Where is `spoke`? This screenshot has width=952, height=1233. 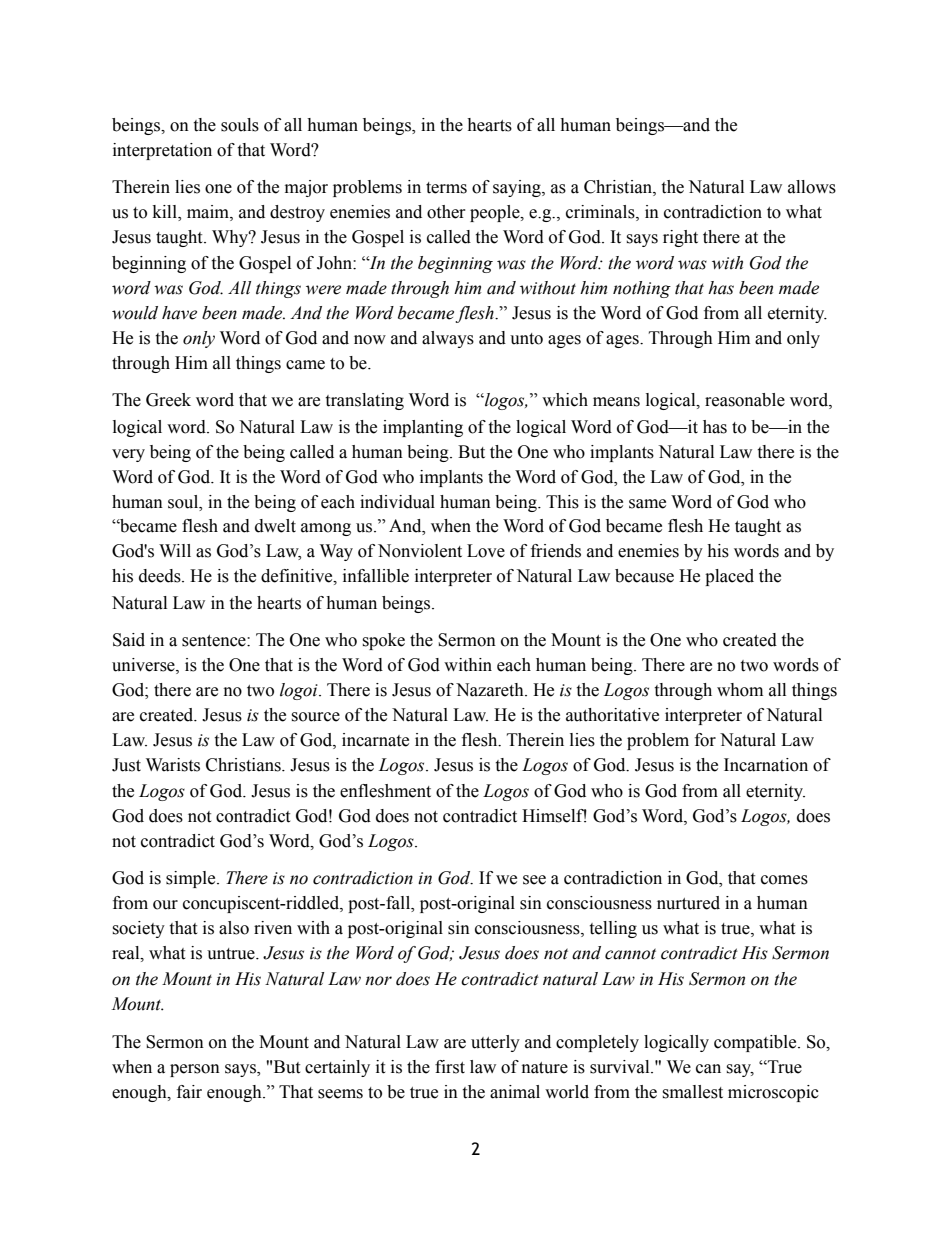
spoke is located at coordinates (383, 641).
